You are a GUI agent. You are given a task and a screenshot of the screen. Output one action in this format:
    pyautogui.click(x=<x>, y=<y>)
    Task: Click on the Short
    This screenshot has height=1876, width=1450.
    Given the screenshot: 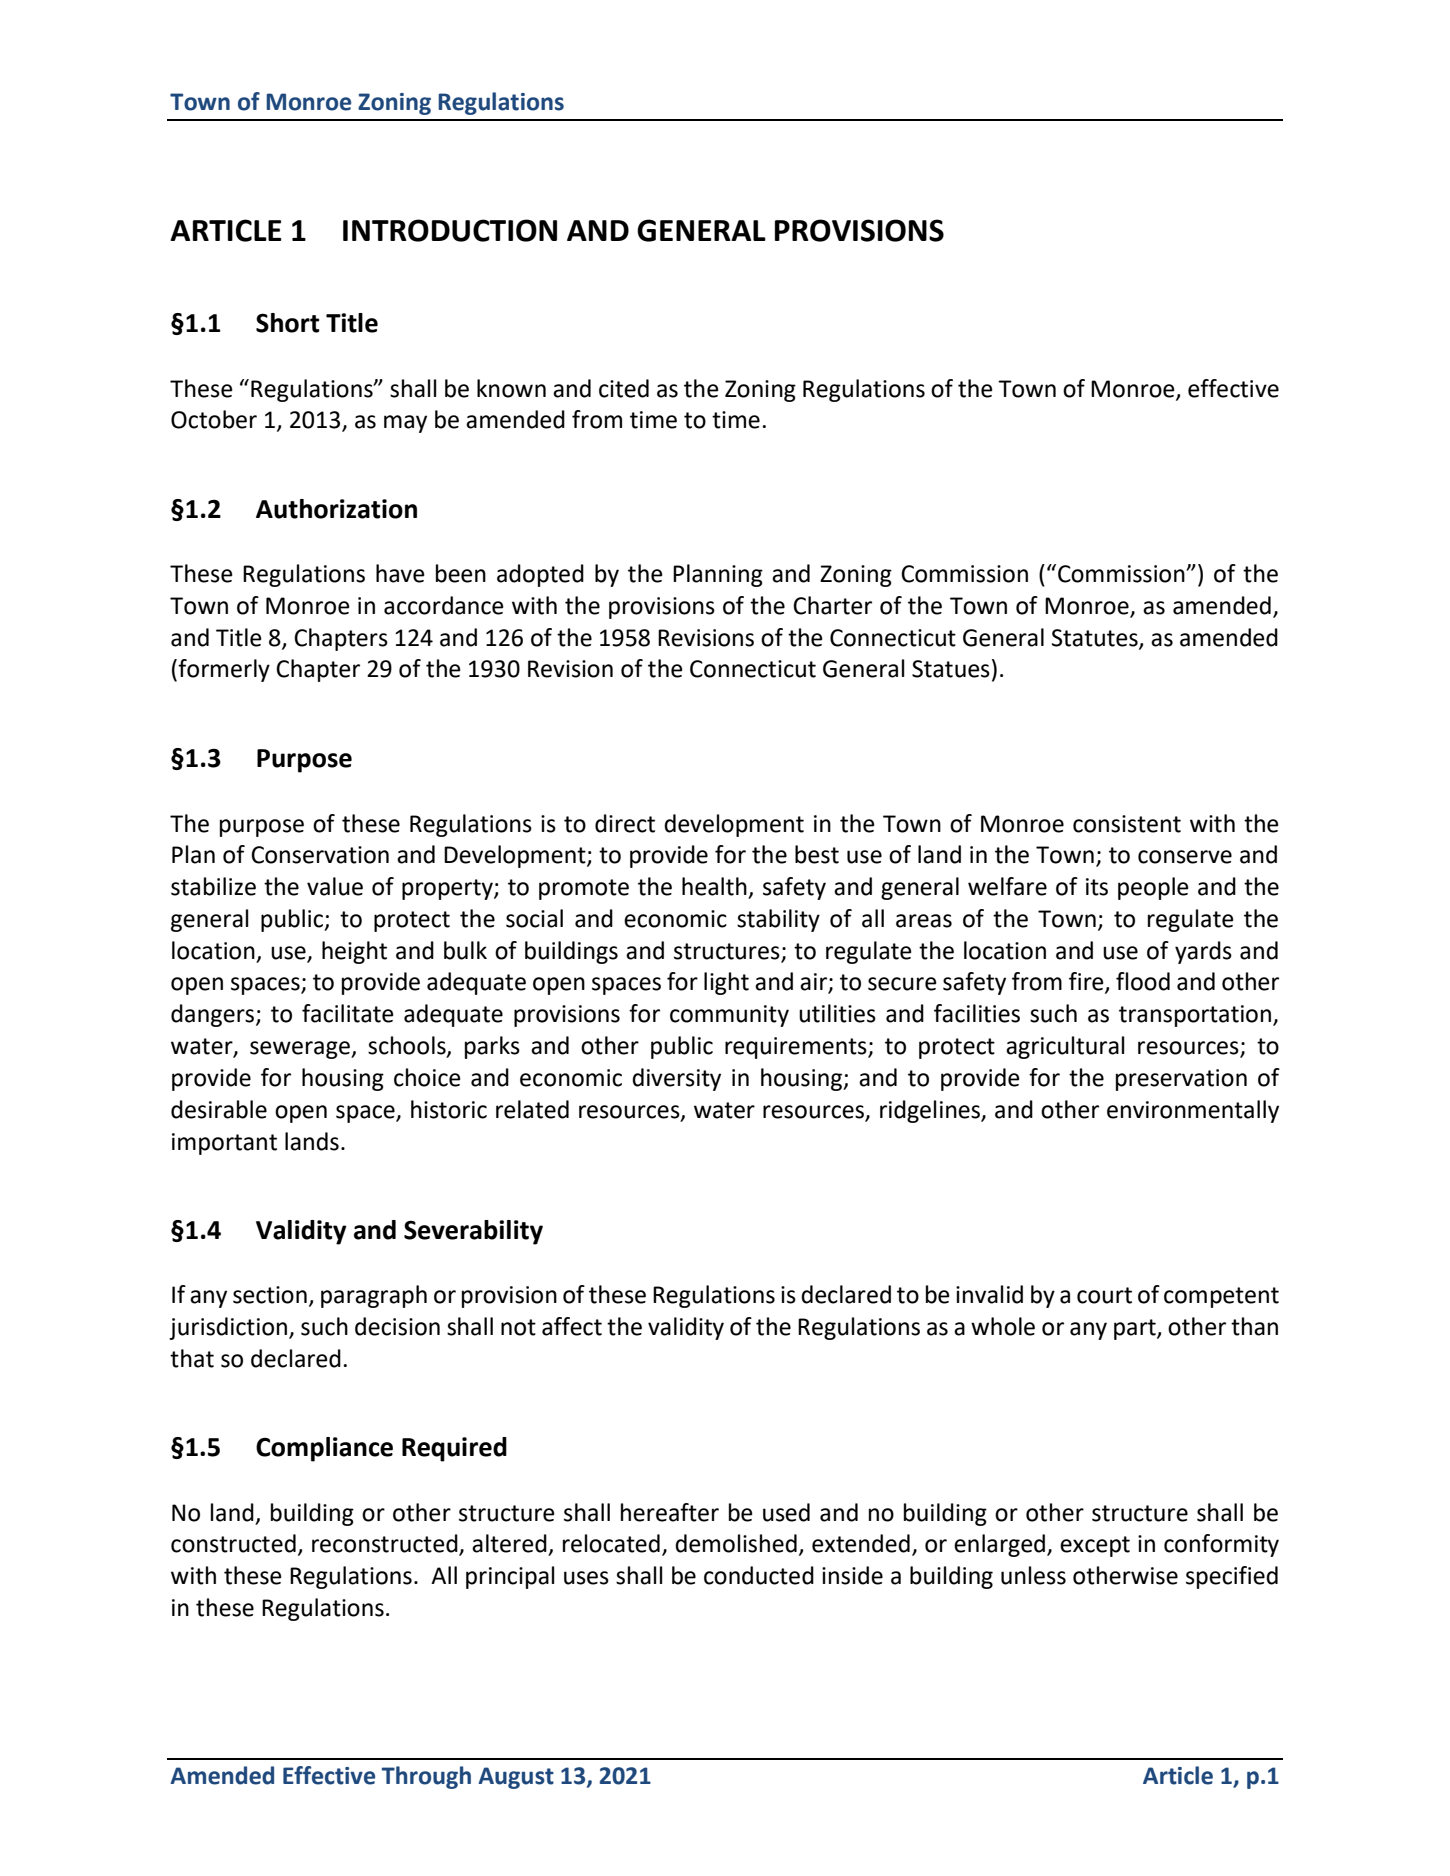 What is the action you would take?
    pyautogui.click(x=288, y=323)
